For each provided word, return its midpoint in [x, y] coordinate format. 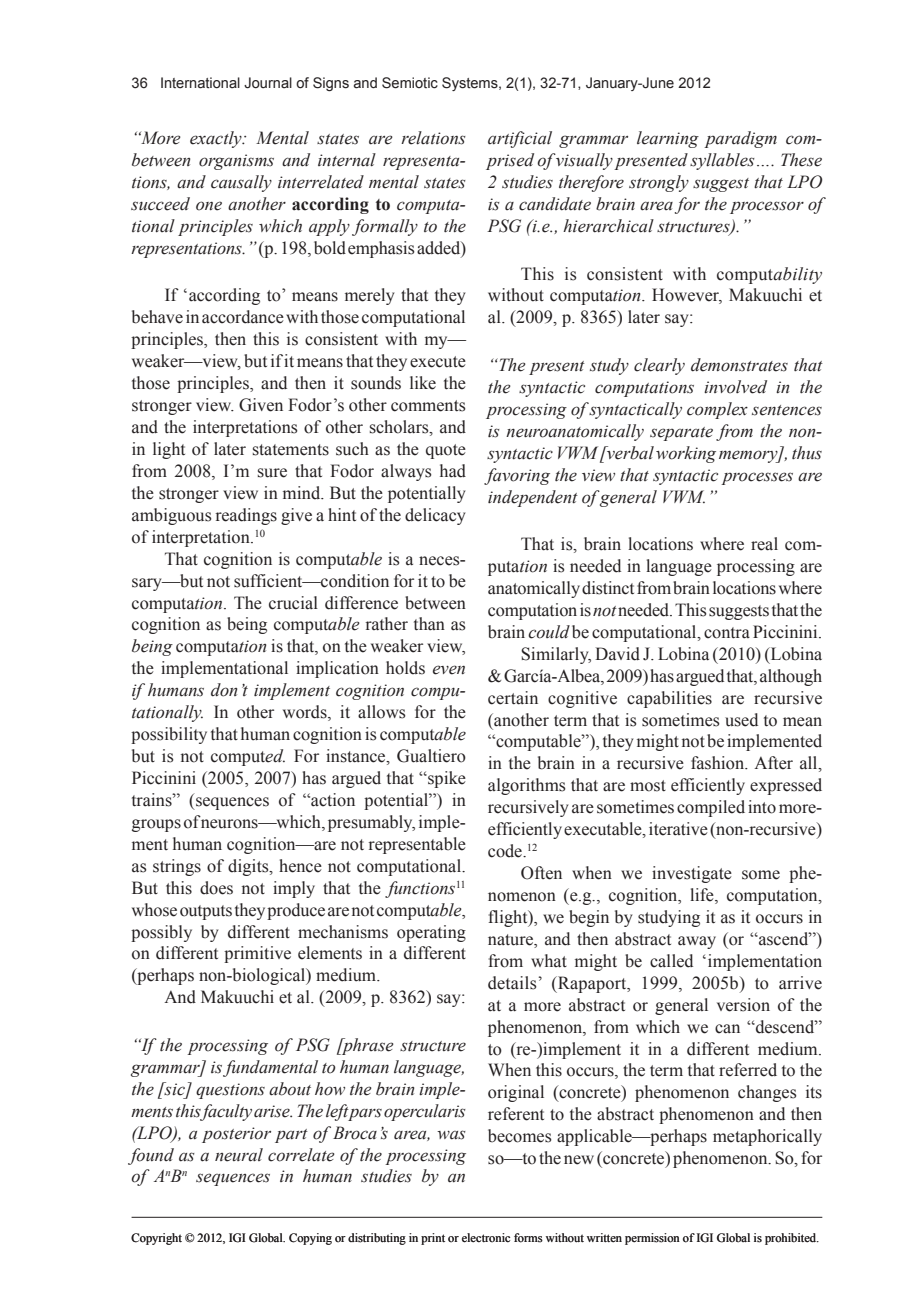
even [449, 670]
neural [239, 1155]
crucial [293, 603]
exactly [217, 139]
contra [727, 633]
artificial [520, 139]
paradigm [740, 139]
